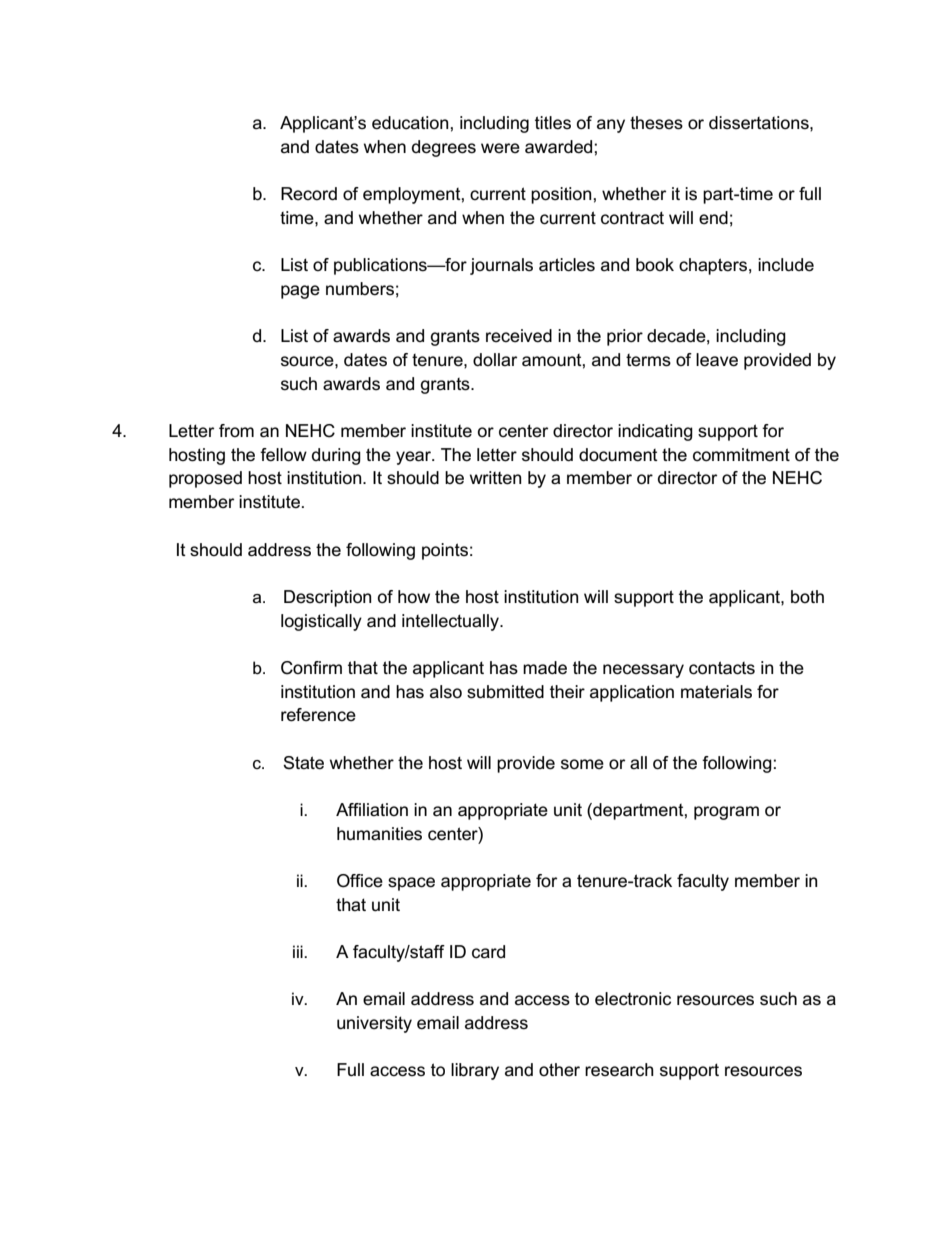 Image resolution: width=952 pixels, height=1233 pixels. What do you see at coordinates (500, 148) in the screenshot?
I see `were` at bounding box center [500, 148].
